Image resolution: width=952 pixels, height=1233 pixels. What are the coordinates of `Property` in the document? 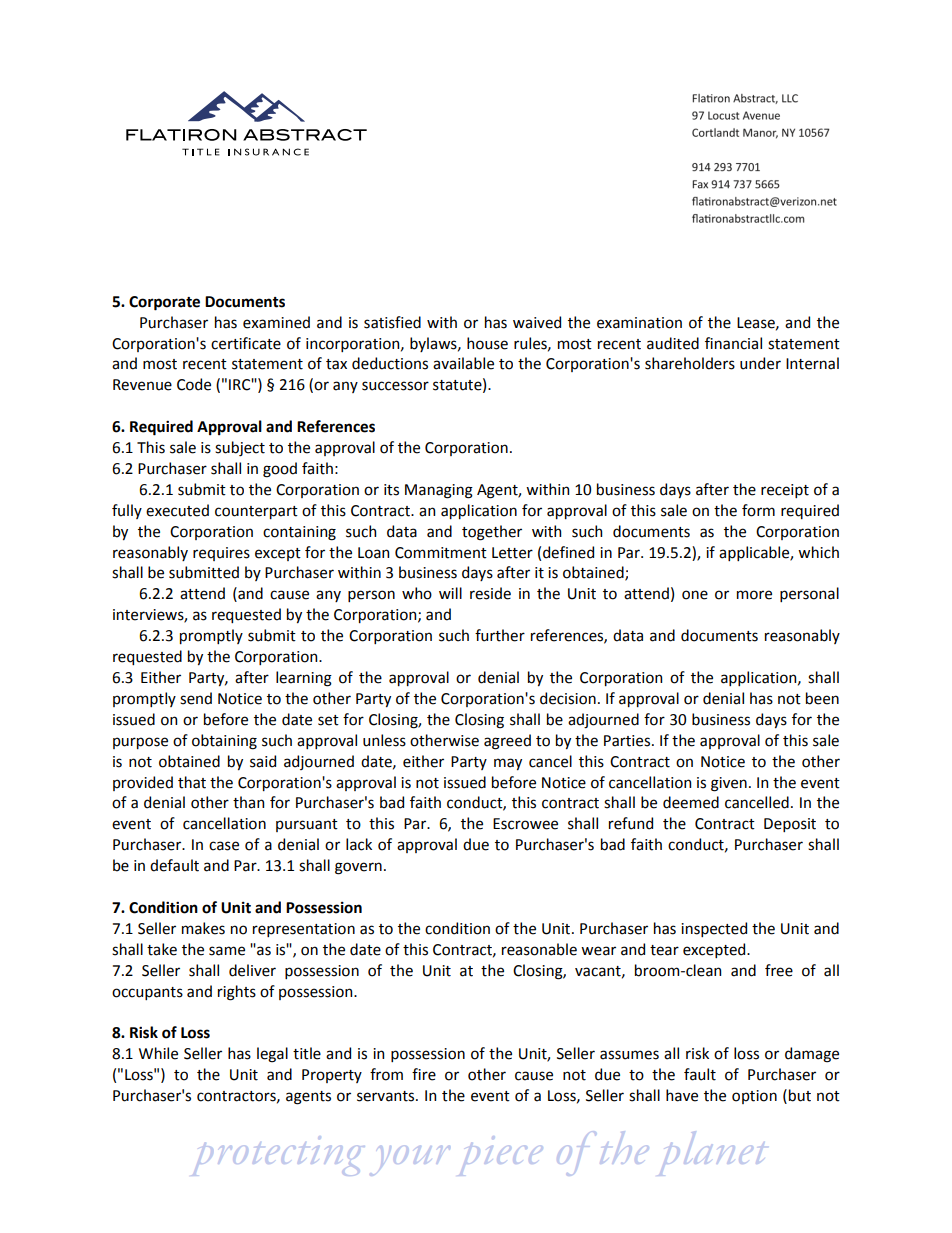 It's located at (332, 1076).
